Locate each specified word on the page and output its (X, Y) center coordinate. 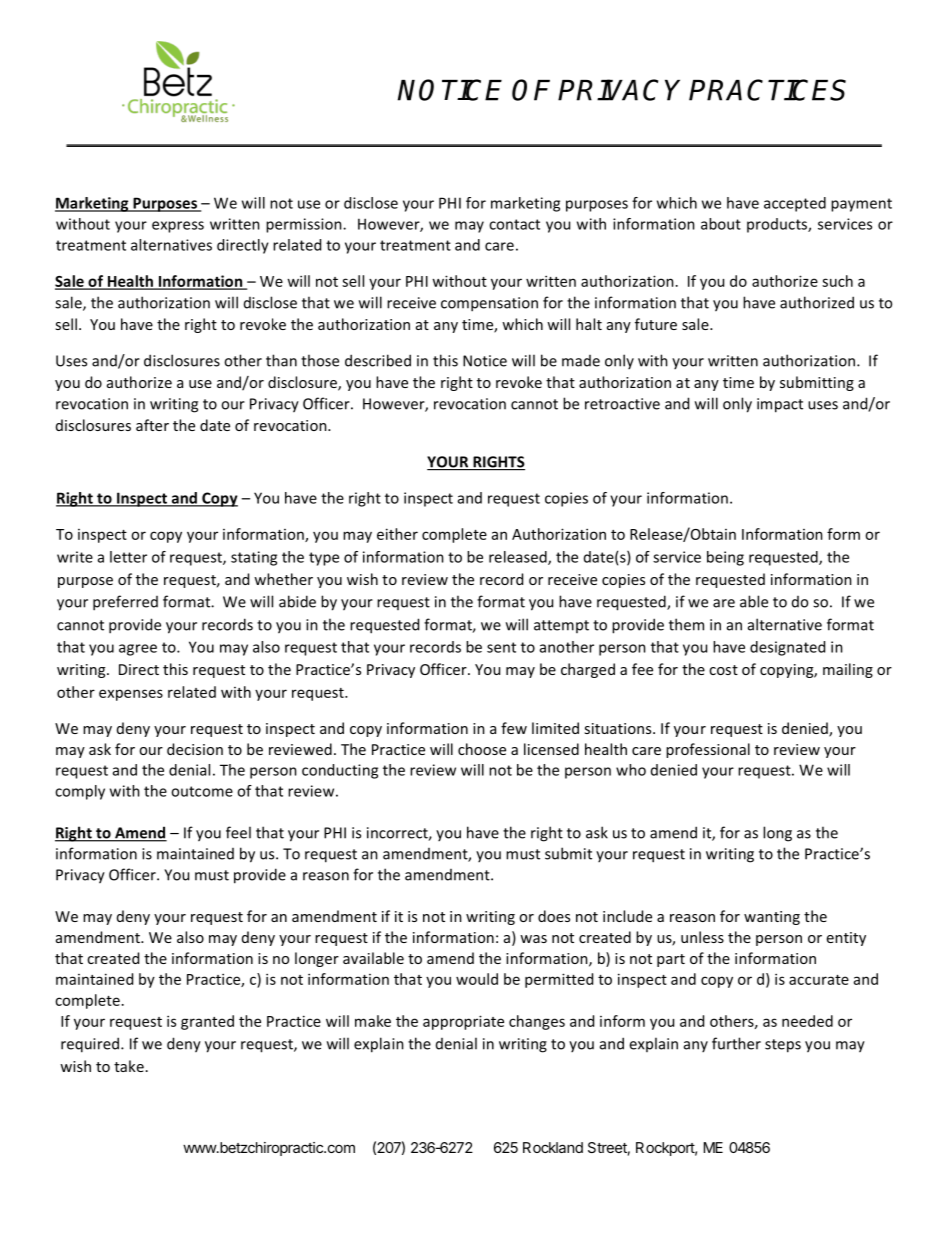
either (397, 534)
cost (723, 670)
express (178, 227)
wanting (772, 918)
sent (501, 647)
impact (780, 405)
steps (783, 1046)
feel (238, 832)
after (152, 425)
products (778, 225)
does (554, 916)
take (129, 1066)
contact (514, 224)
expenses (131, 695)
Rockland (553, 1147)
